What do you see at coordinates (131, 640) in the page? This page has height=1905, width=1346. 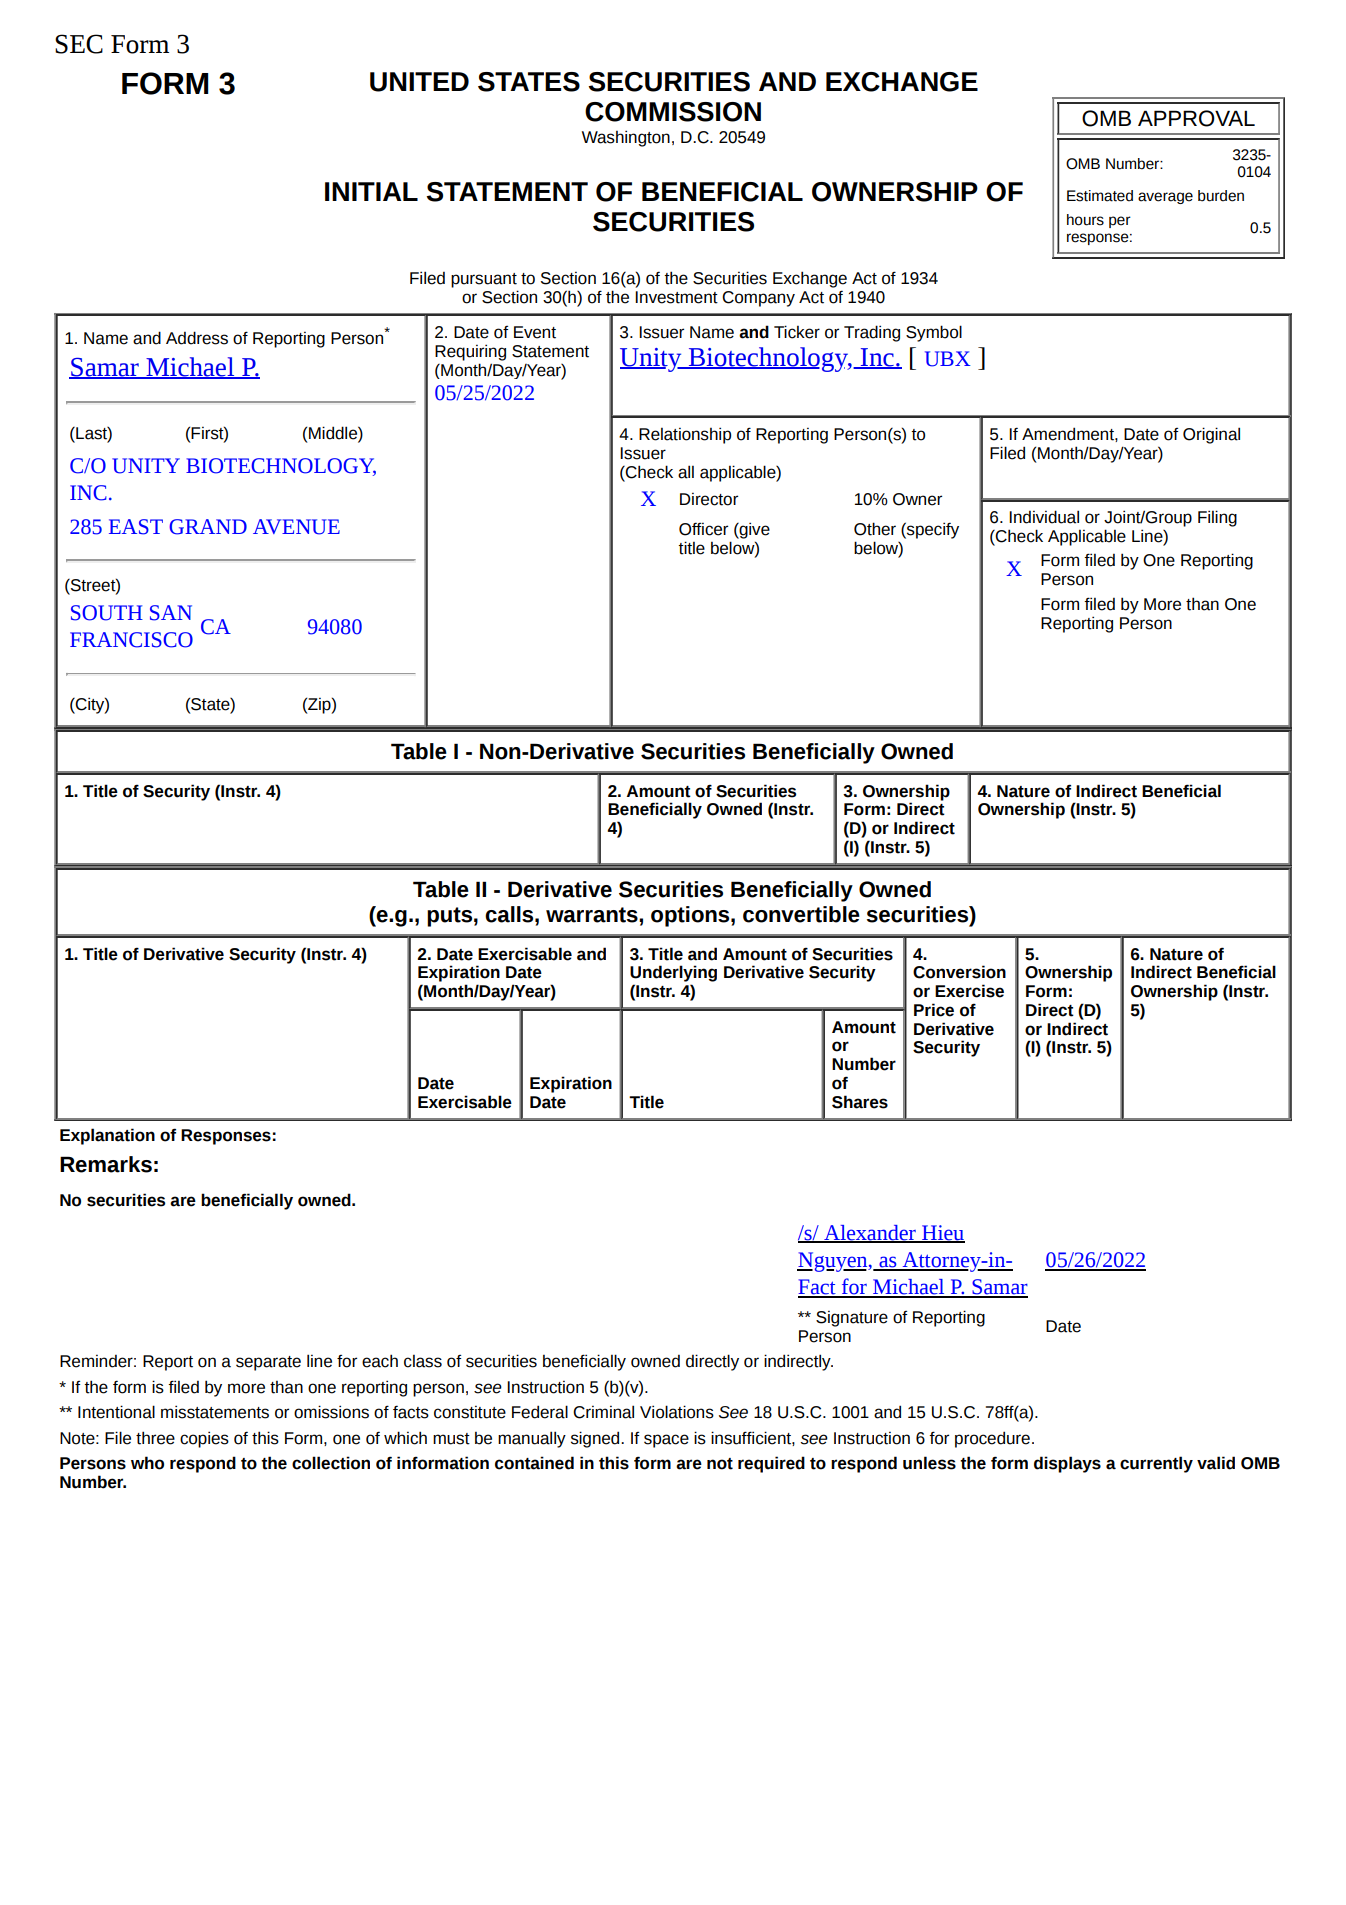 I see `FRANCISCO` at bounding box center [131, 640].
